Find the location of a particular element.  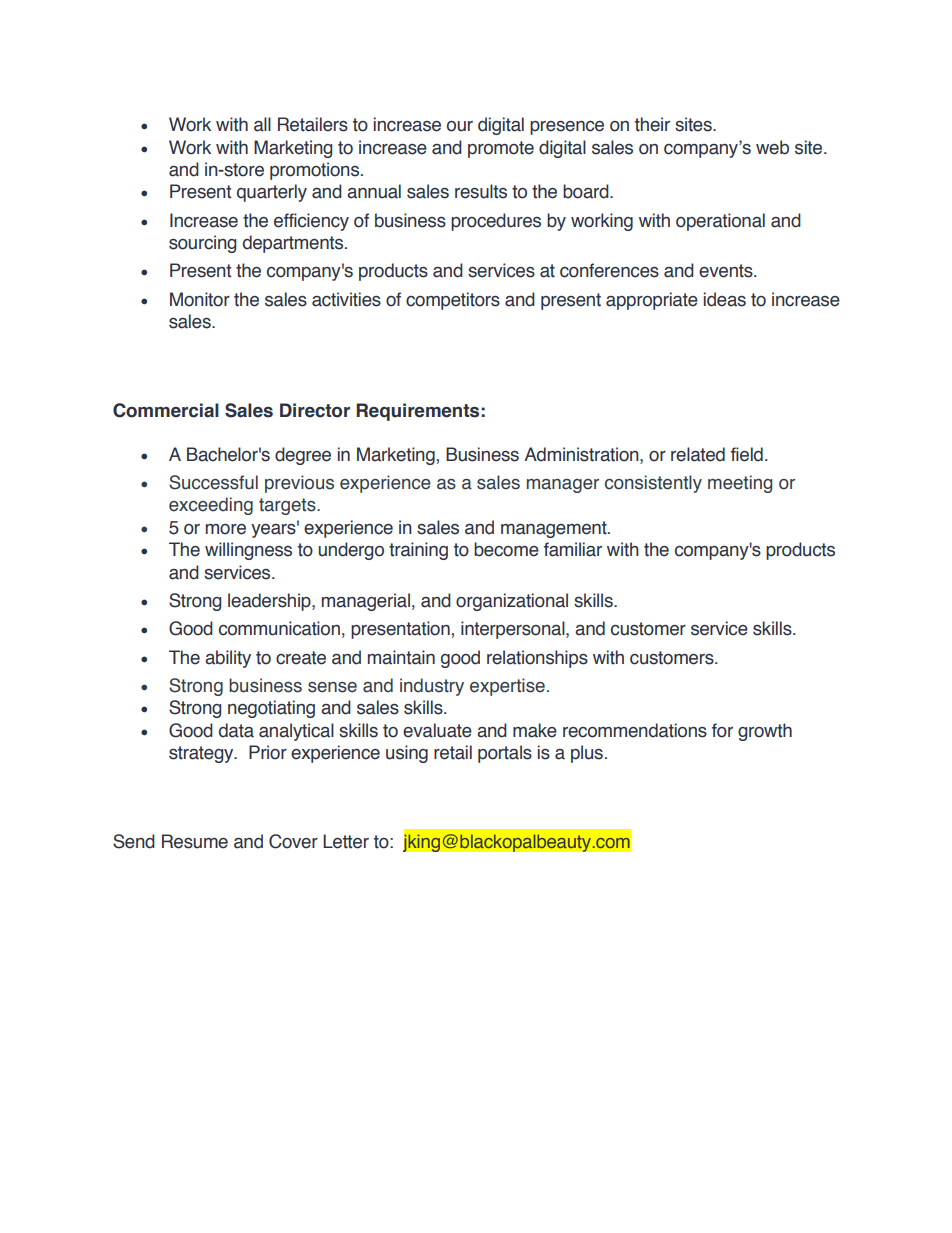

plus is located at coordinates (587, 754).
